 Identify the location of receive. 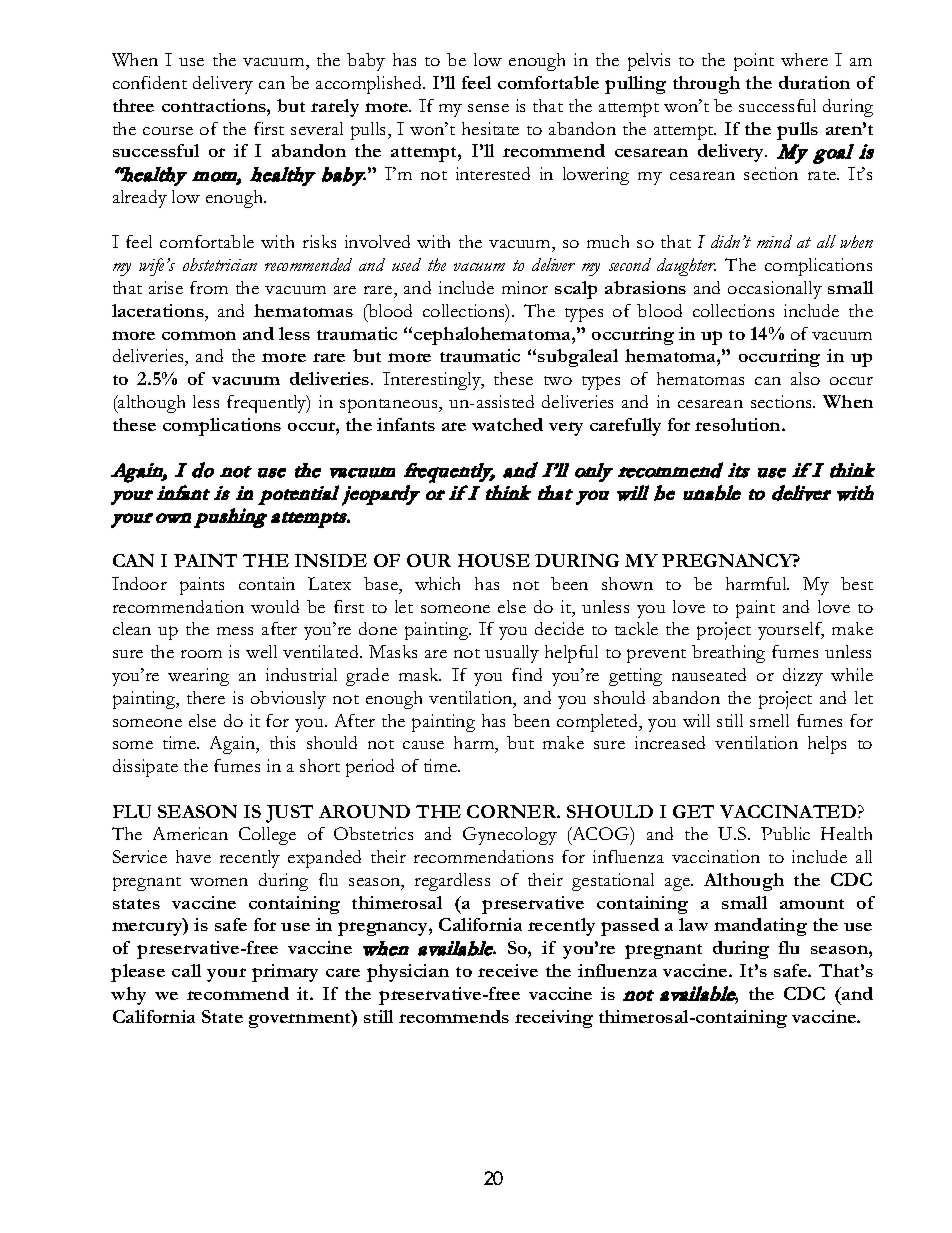
(508, 970).
